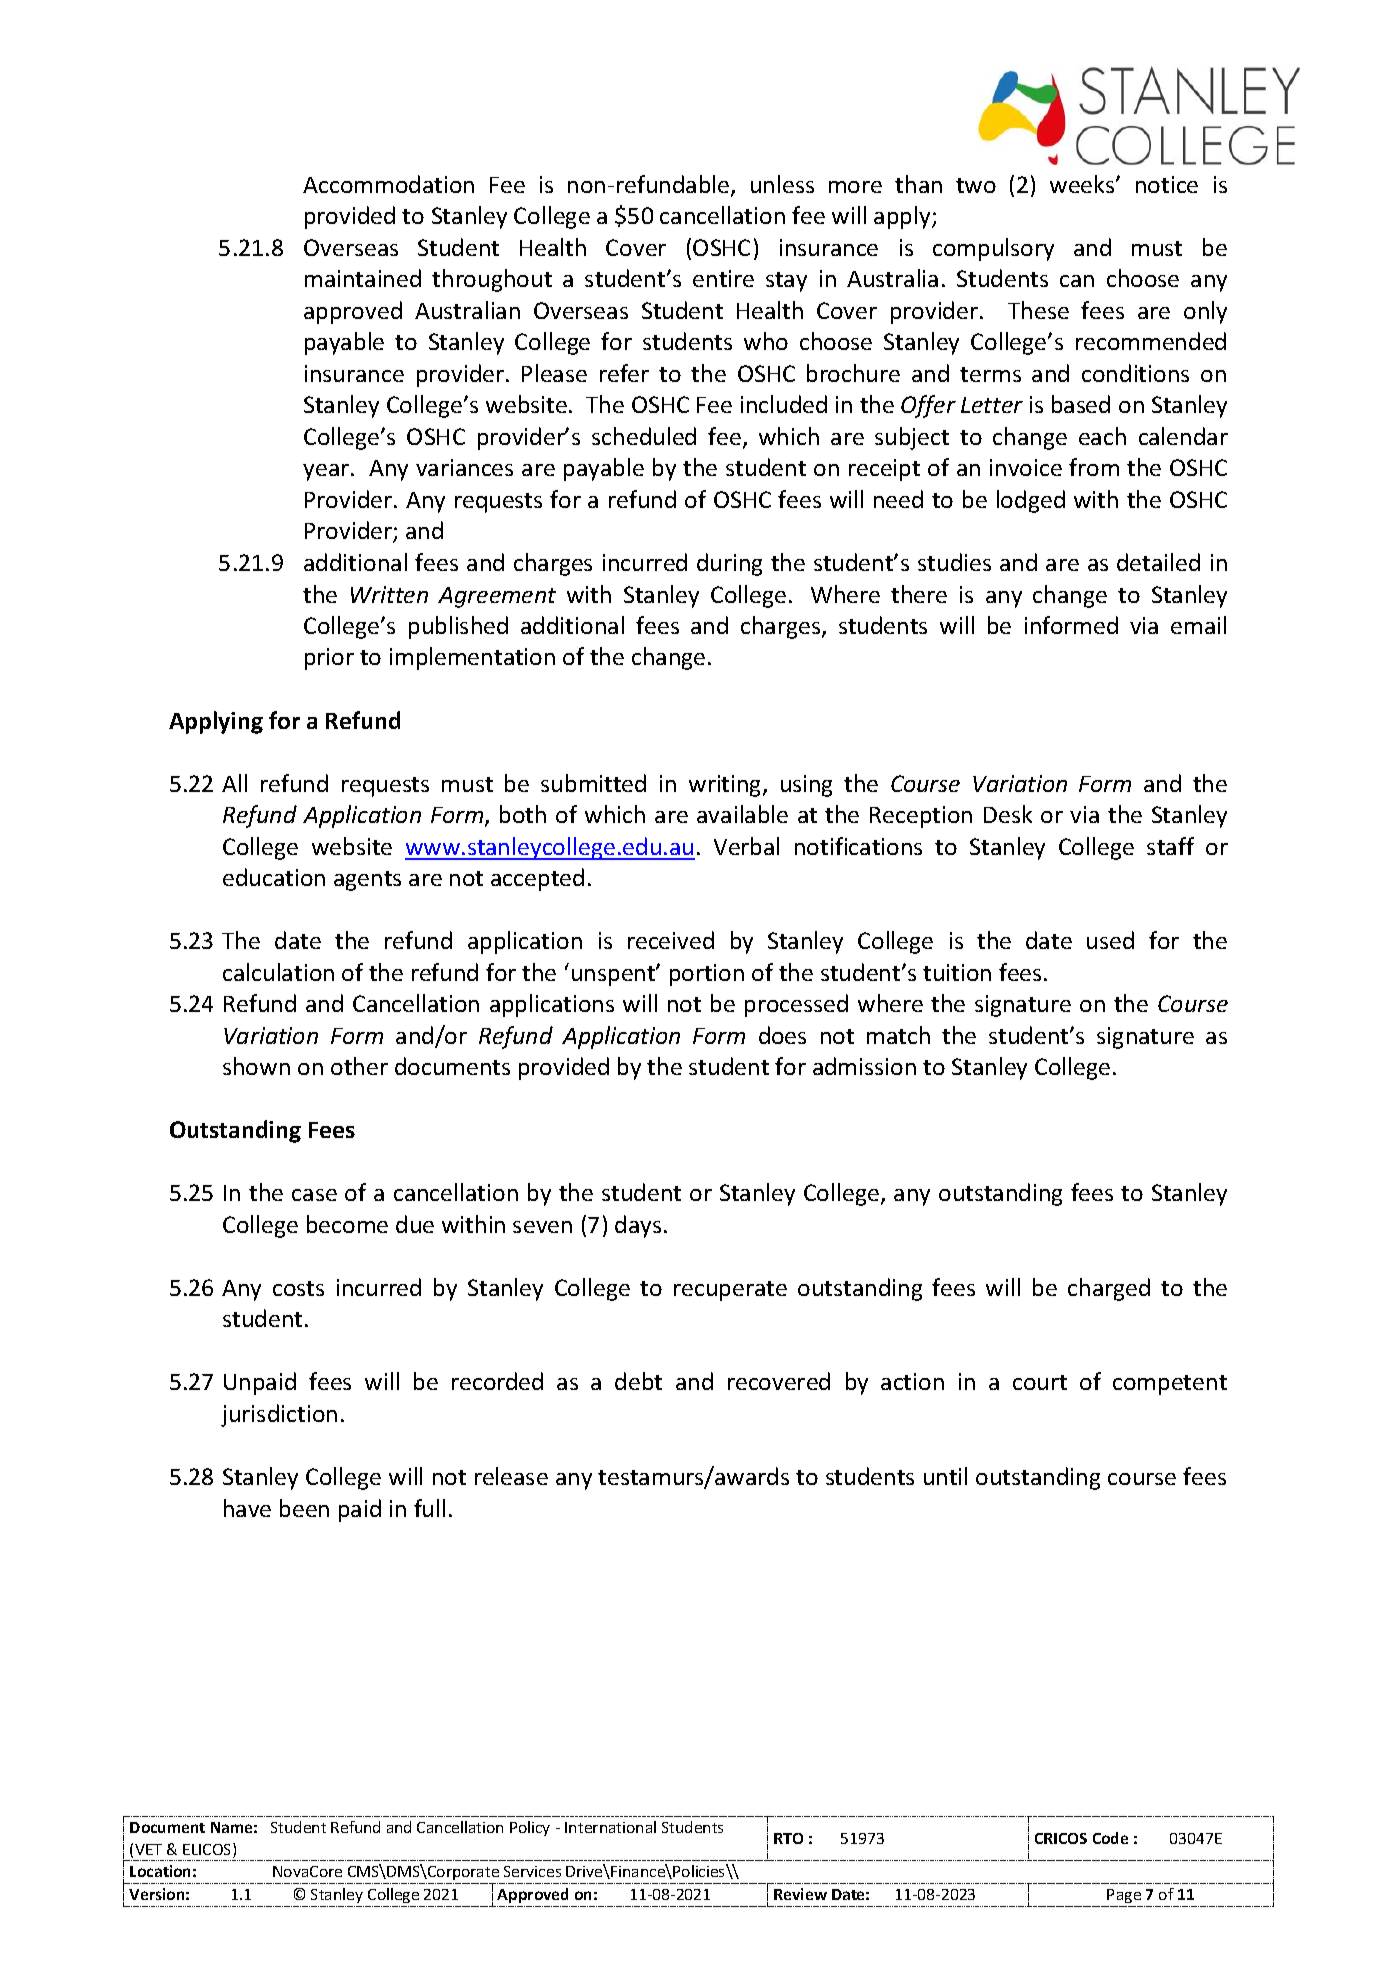  I want to click on VET, so click(148, 1849).
